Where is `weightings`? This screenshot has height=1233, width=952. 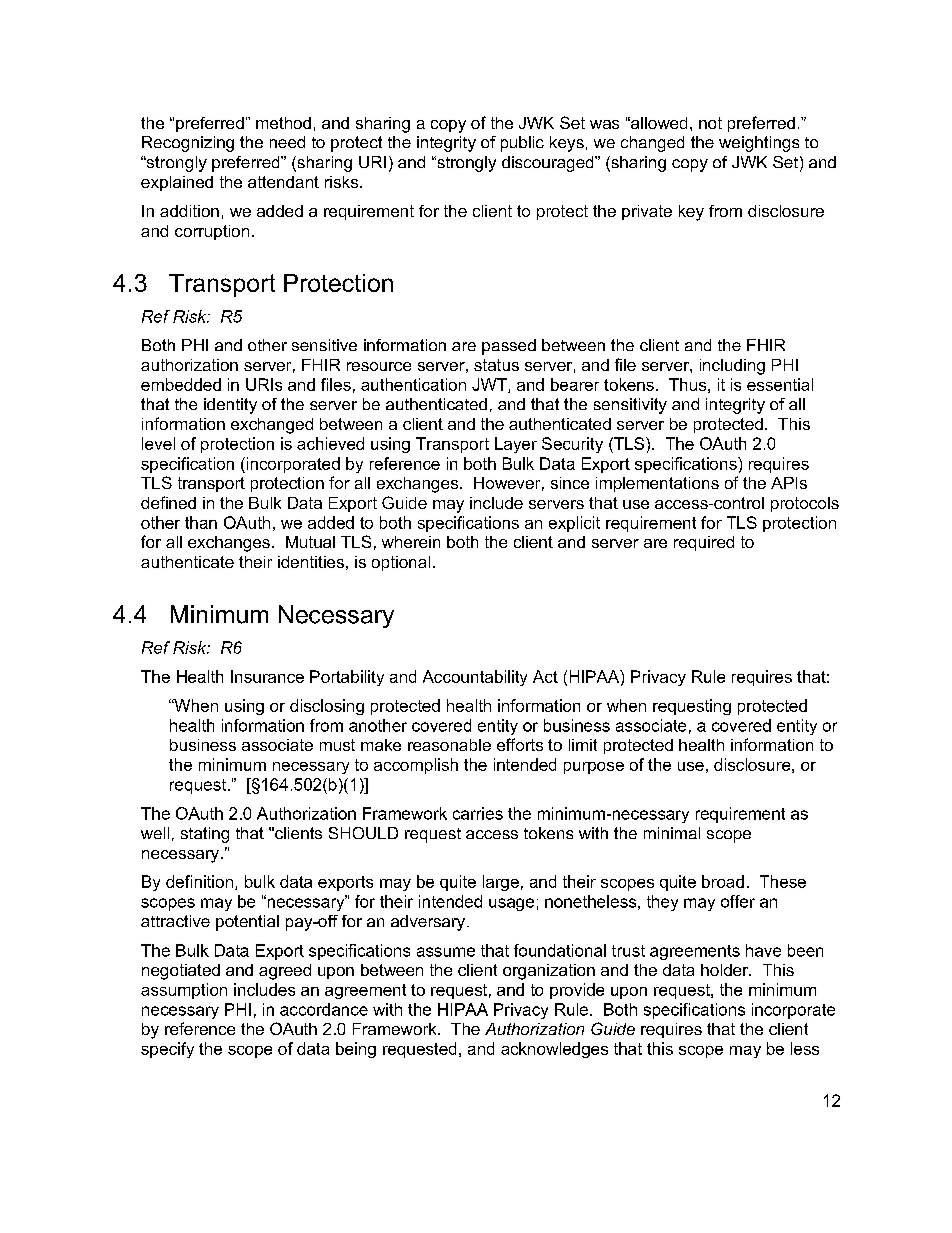
weightings is located at coordinates (759, 144).
